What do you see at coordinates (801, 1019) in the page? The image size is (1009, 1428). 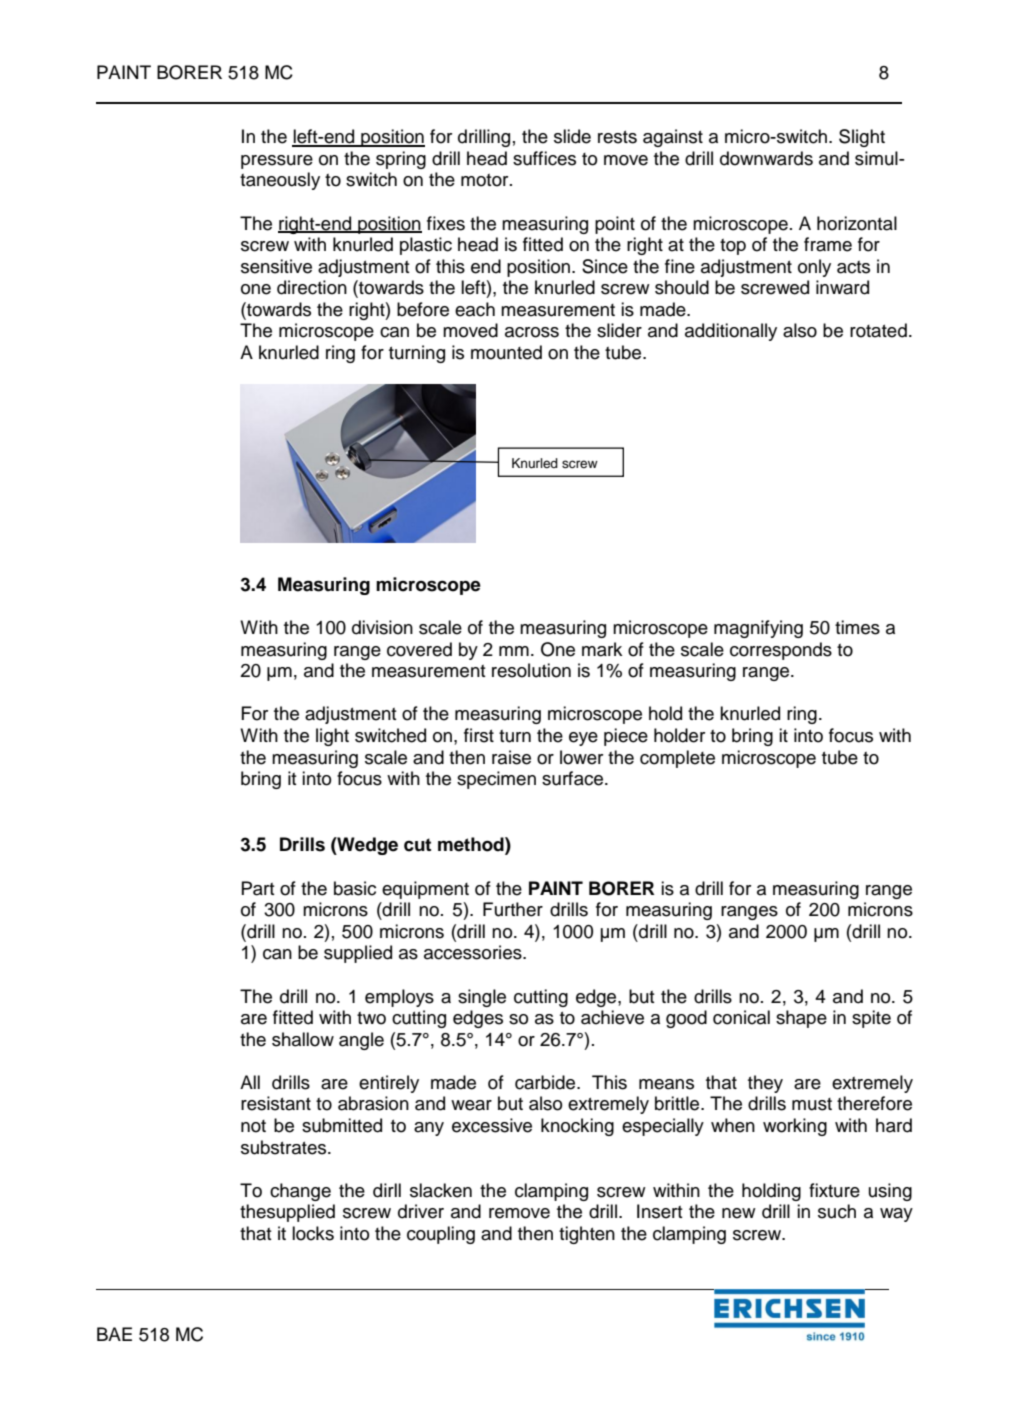 I see `shape` at bounding box center [801, 1019].
